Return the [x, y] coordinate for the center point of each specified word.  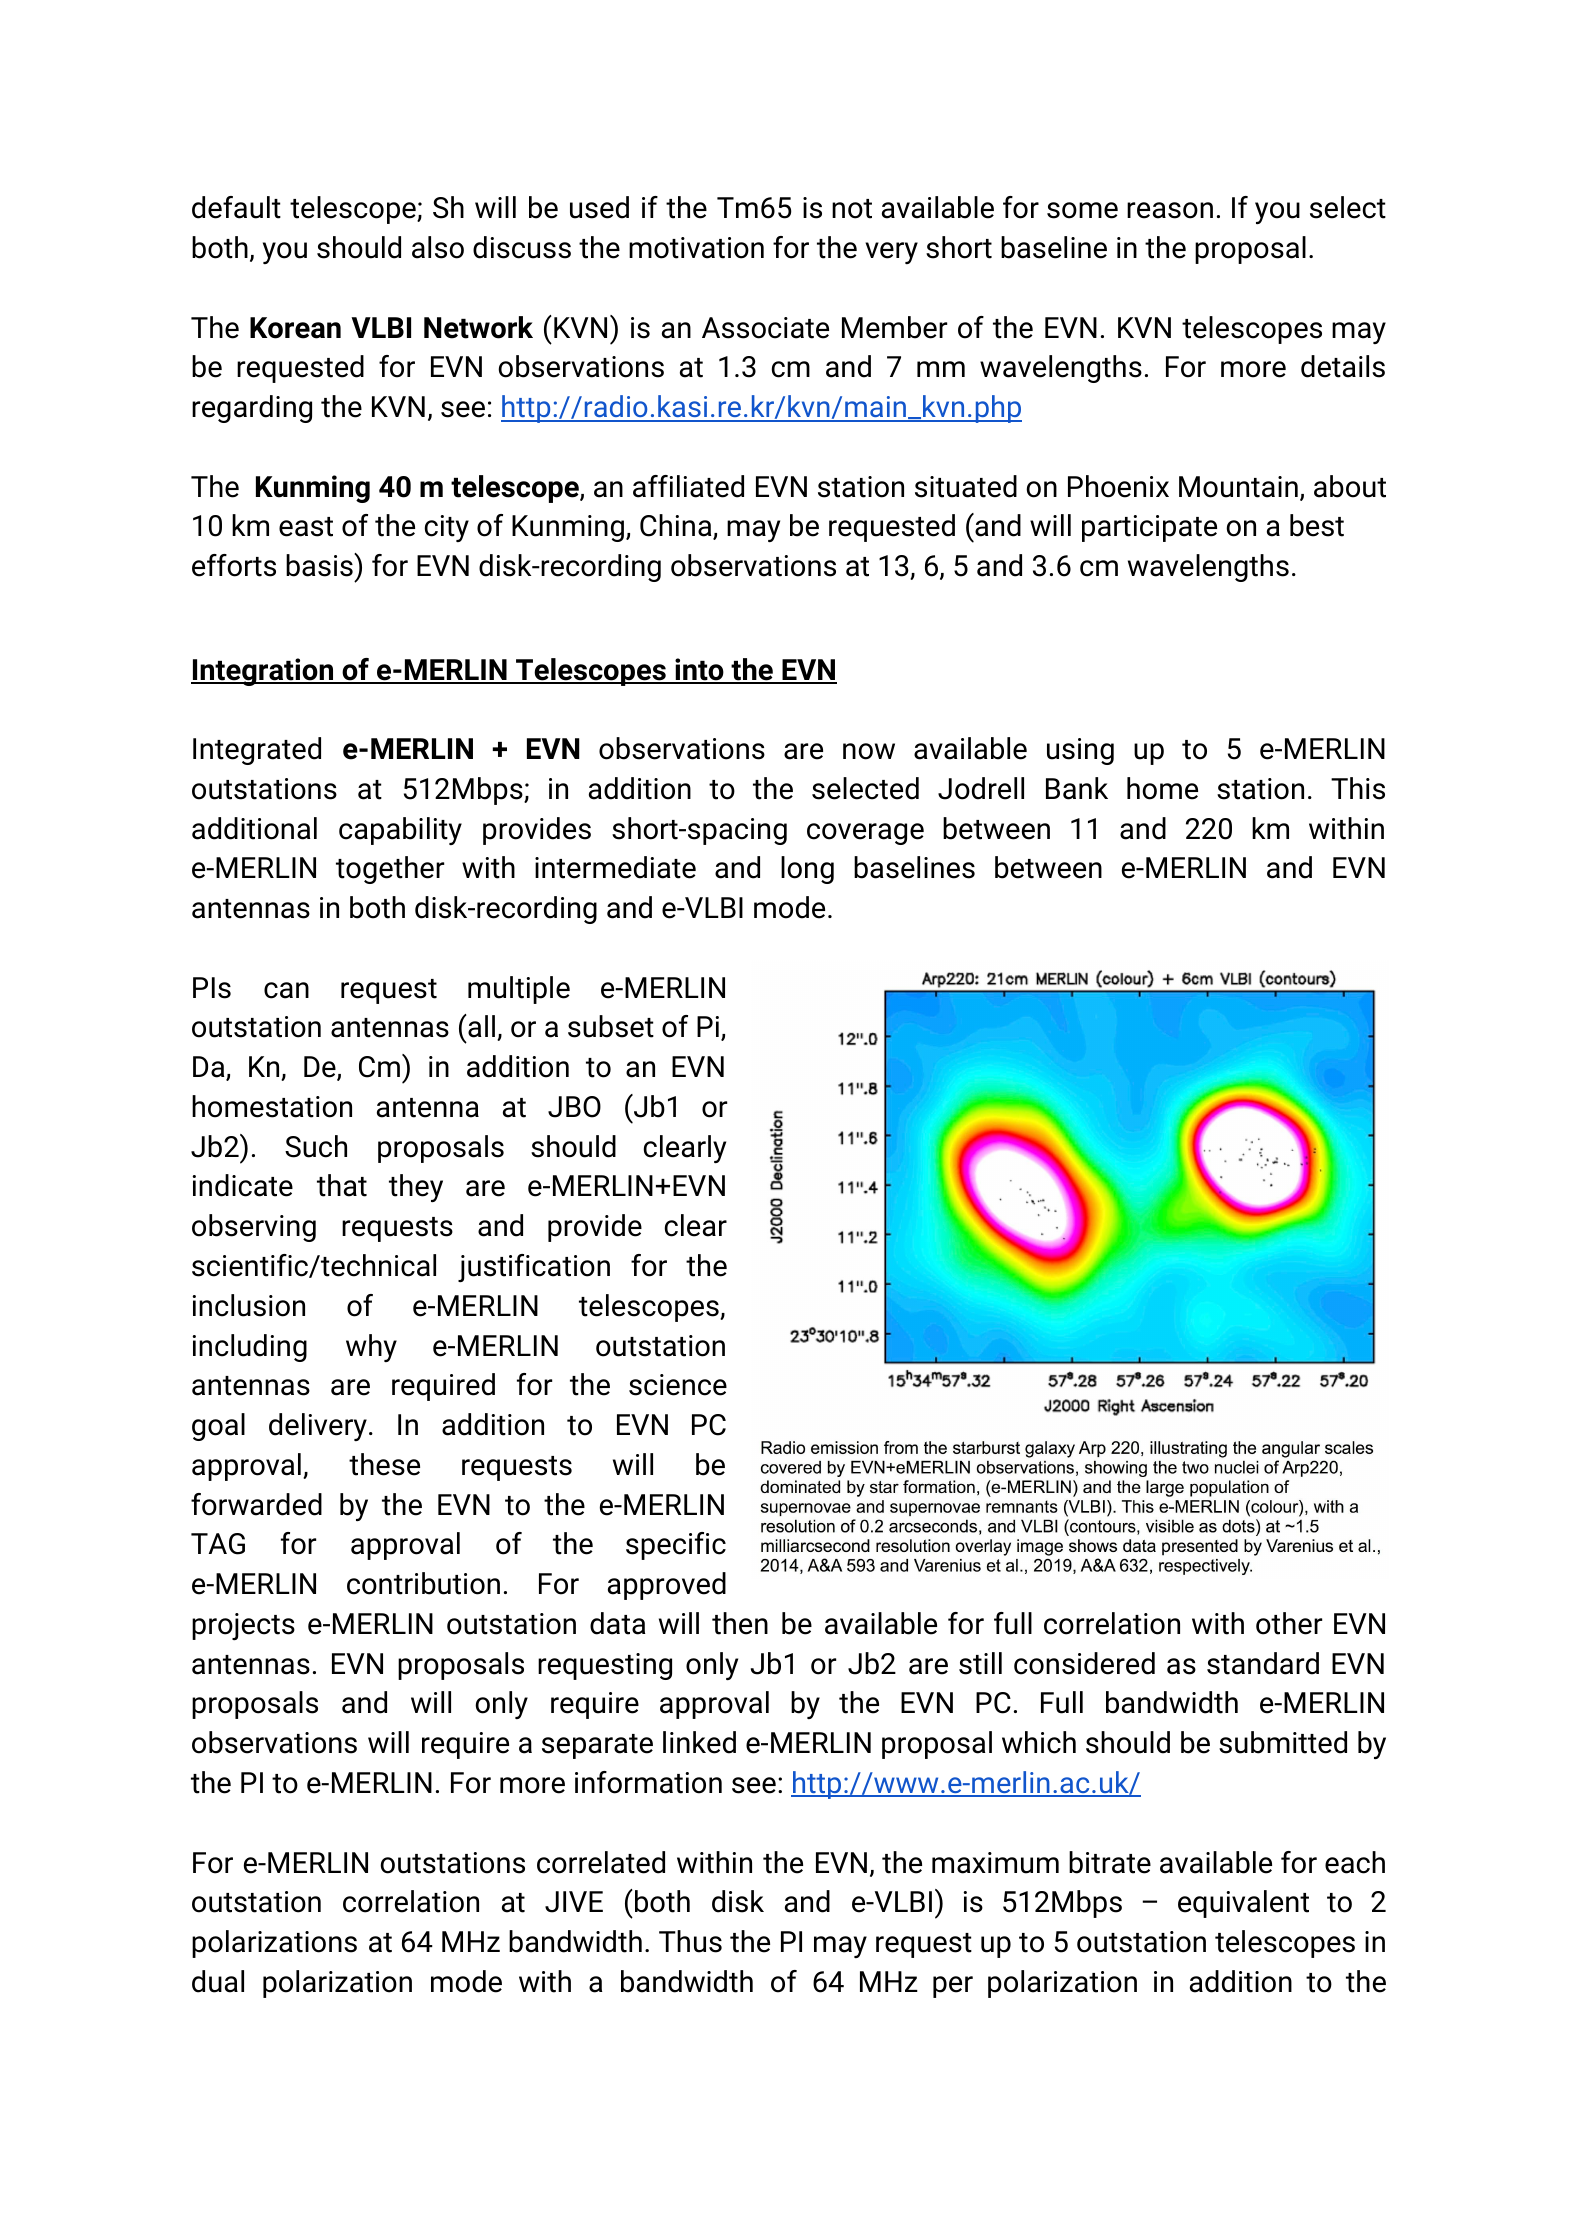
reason [1170, 210]
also [438, 247]
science [678, 1385]
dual [218, 1981]
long [807, 870]
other [1289, 1623]
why [371, 1348]
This [1358, 788]
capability [400, 831]
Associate [765, 328]
